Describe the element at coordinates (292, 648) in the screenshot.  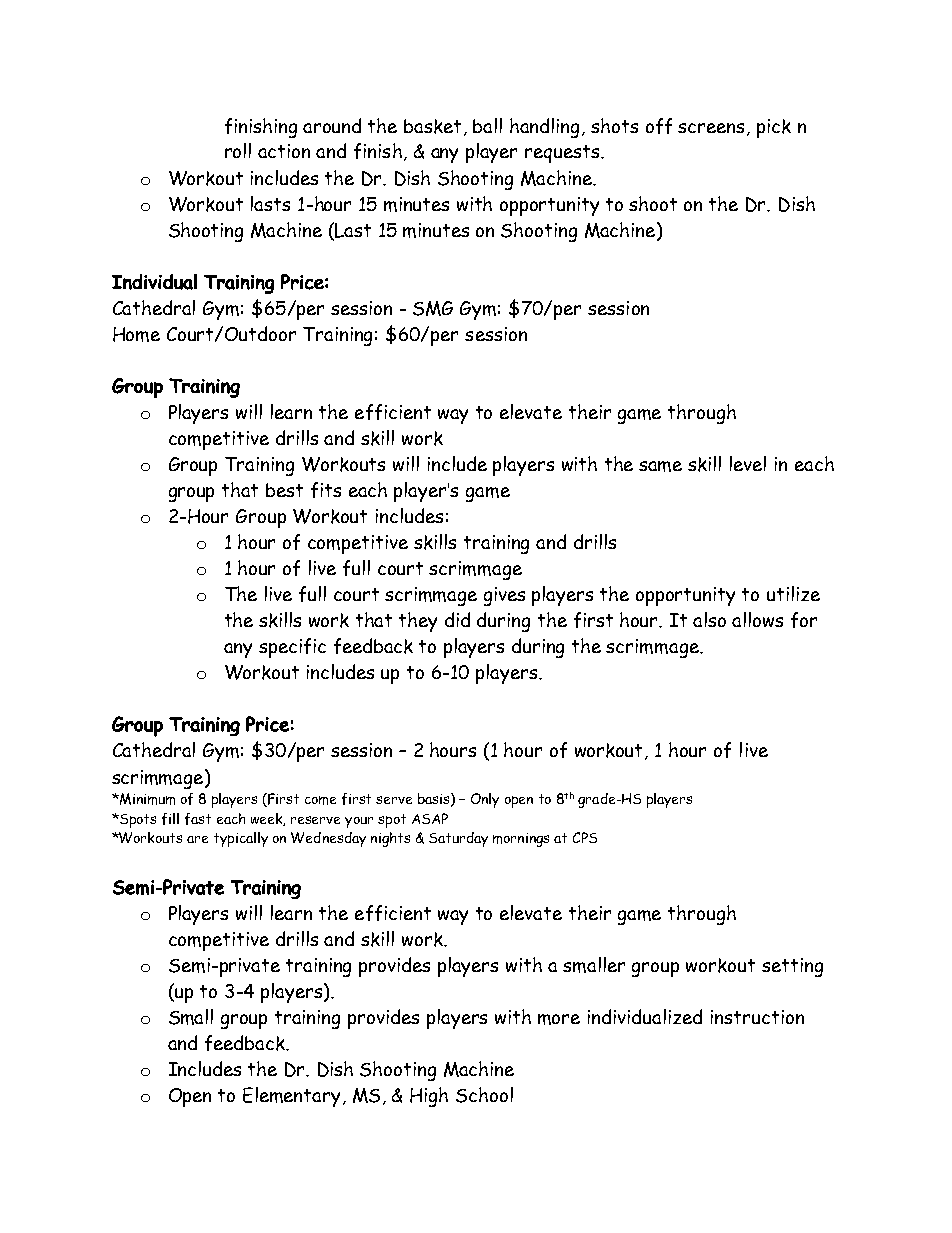
I see `specific` at that location.
